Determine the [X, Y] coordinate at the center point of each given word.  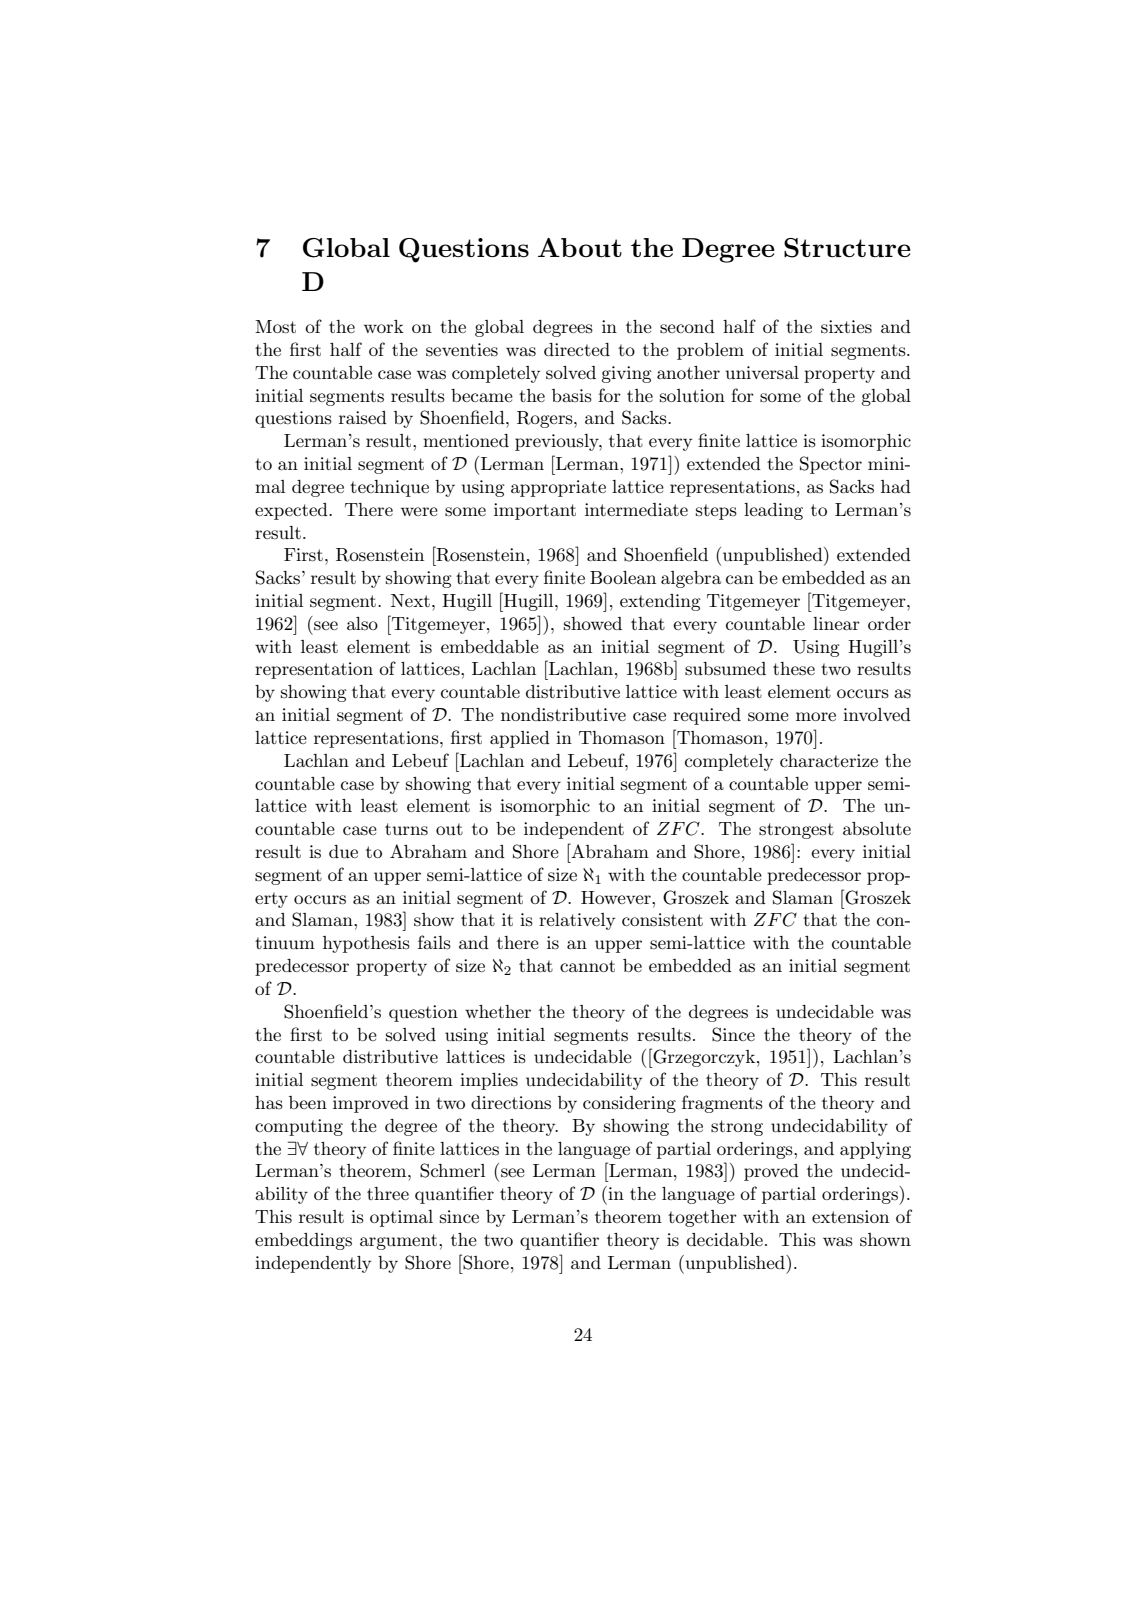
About [580, 247]
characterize [829, 760]
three [388, 1193]
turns [406, 829]
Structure [847, 248]
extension [850, 1217]
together [702, 1218]
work [384, 326]
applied [520, 739]
